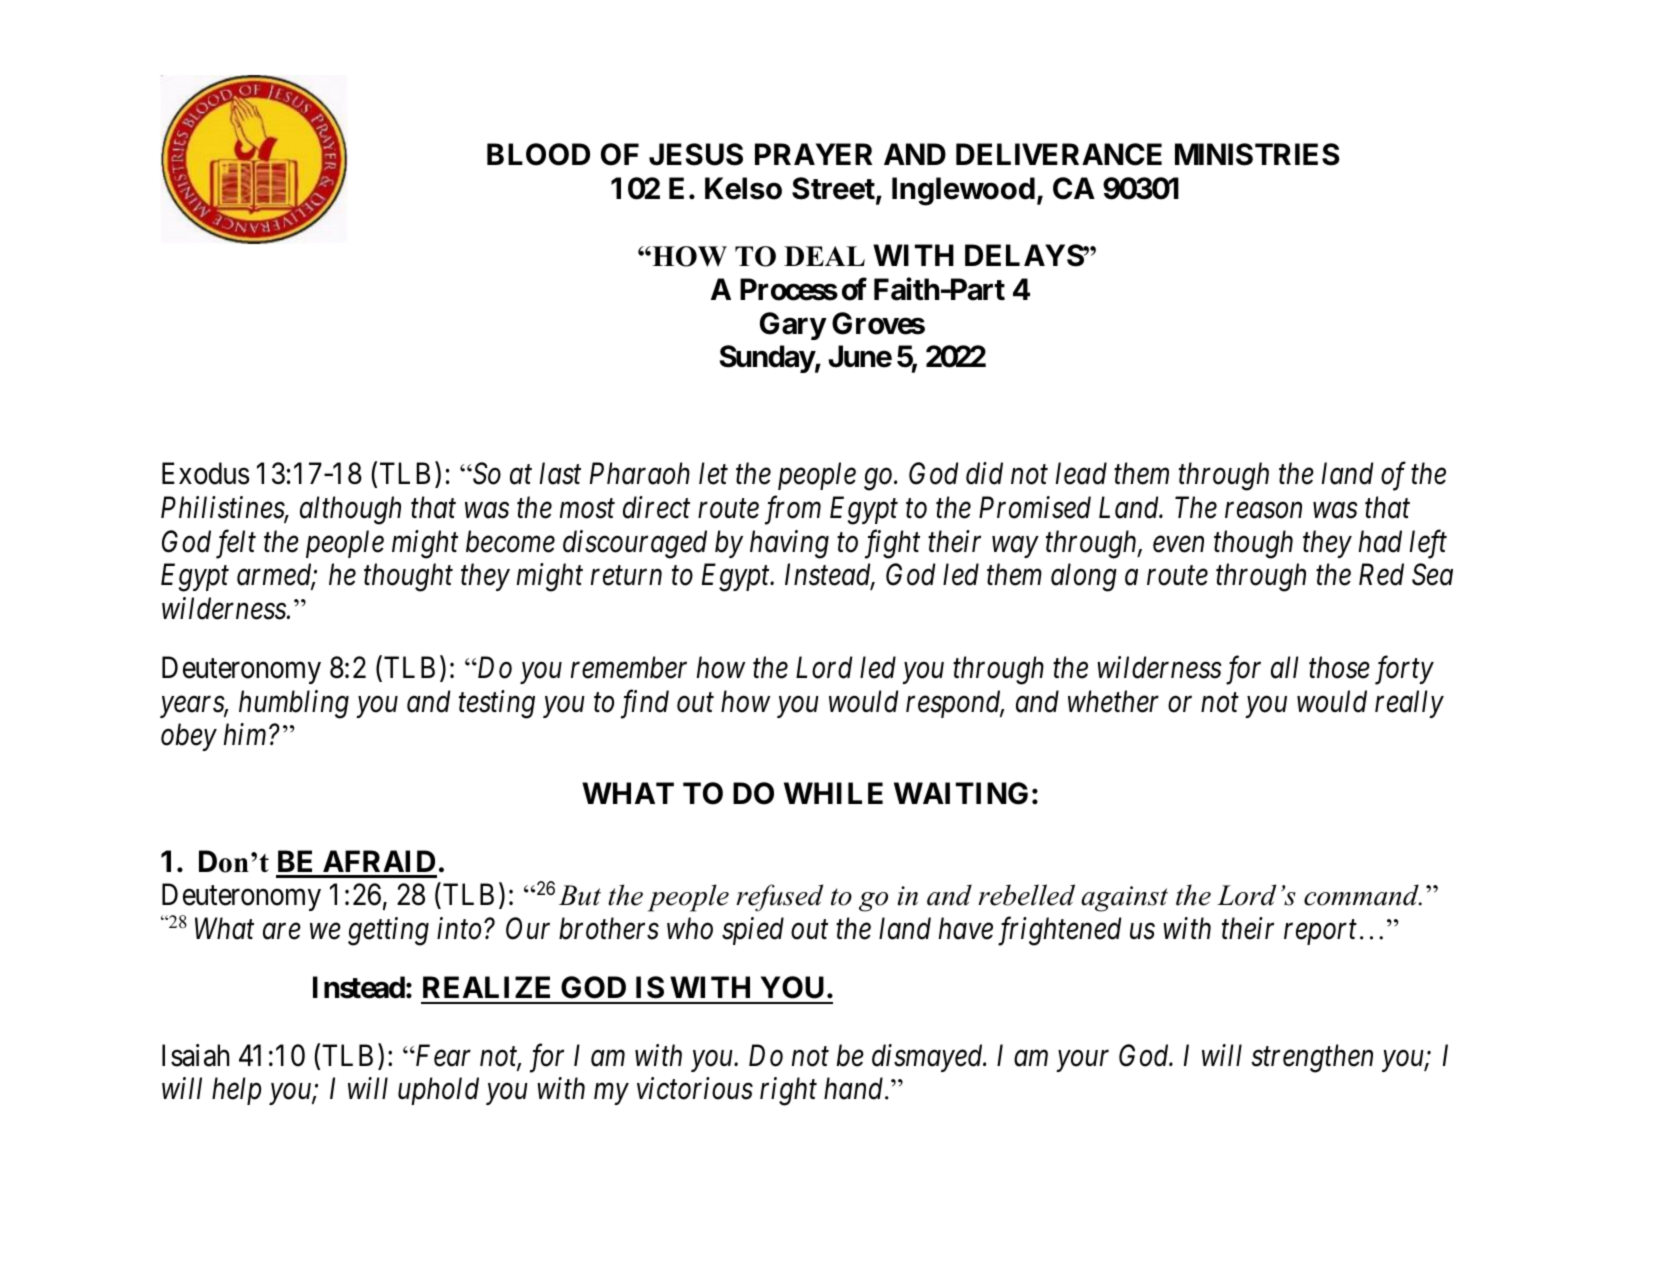 The width and height of the screenshot is (1659, 1282). What do you see at coordinates (789, 544) in the screenshot?
I see `having` at bounding box center [789, 544].
